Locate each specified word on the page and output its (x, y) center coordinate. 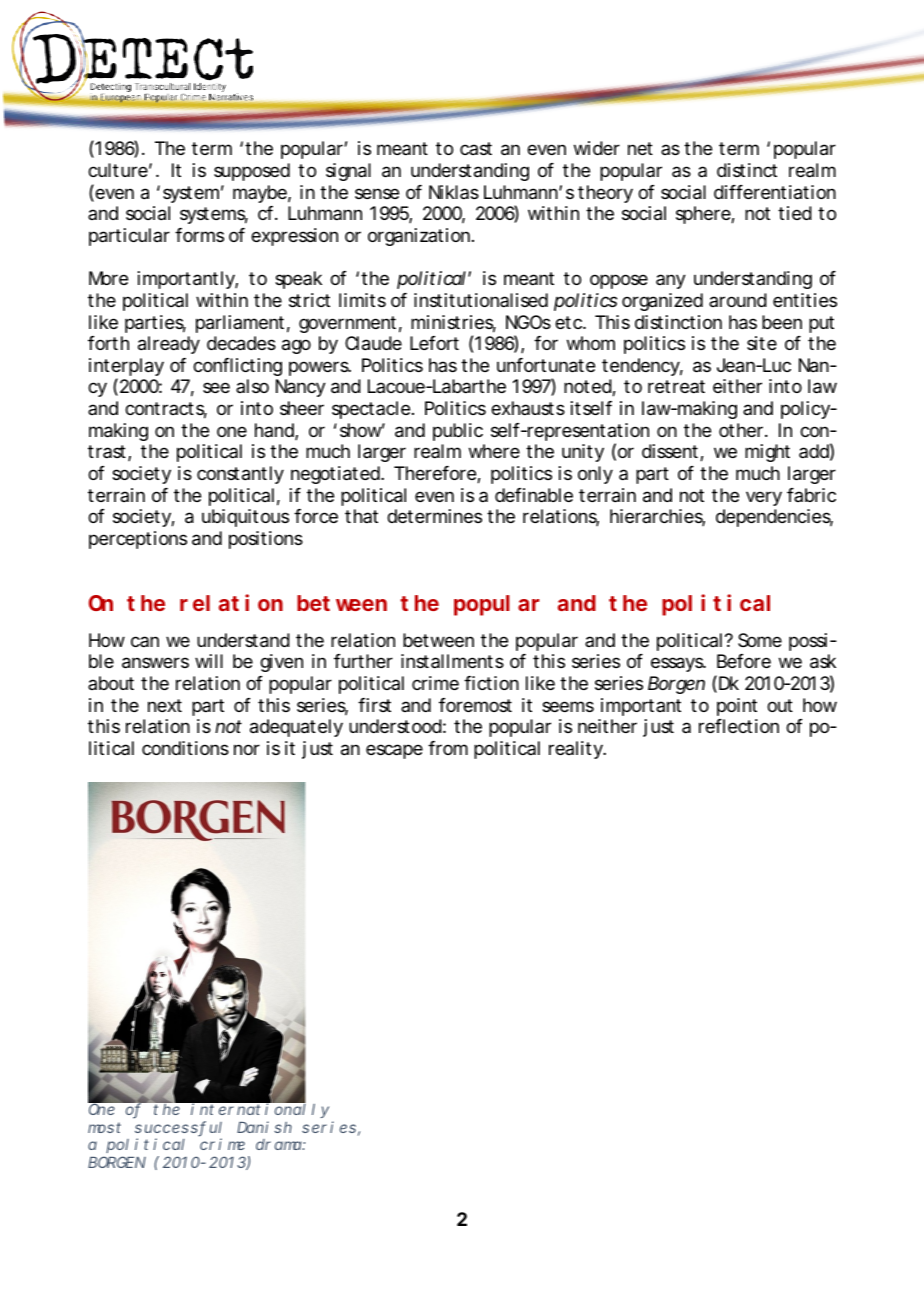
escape (394, 751)
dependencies (774, 518)
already (169, 345)
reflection (739, 726)
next (165, 705)
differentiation (775, 192)
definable (534, 495)
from (448, 748)
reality (577, 750)
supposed (252, 172)
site (762, 343)
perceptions (138, 540)
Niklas (454, 192)
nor (247, 749)
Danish (264, 1127)
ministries (453, 323)
